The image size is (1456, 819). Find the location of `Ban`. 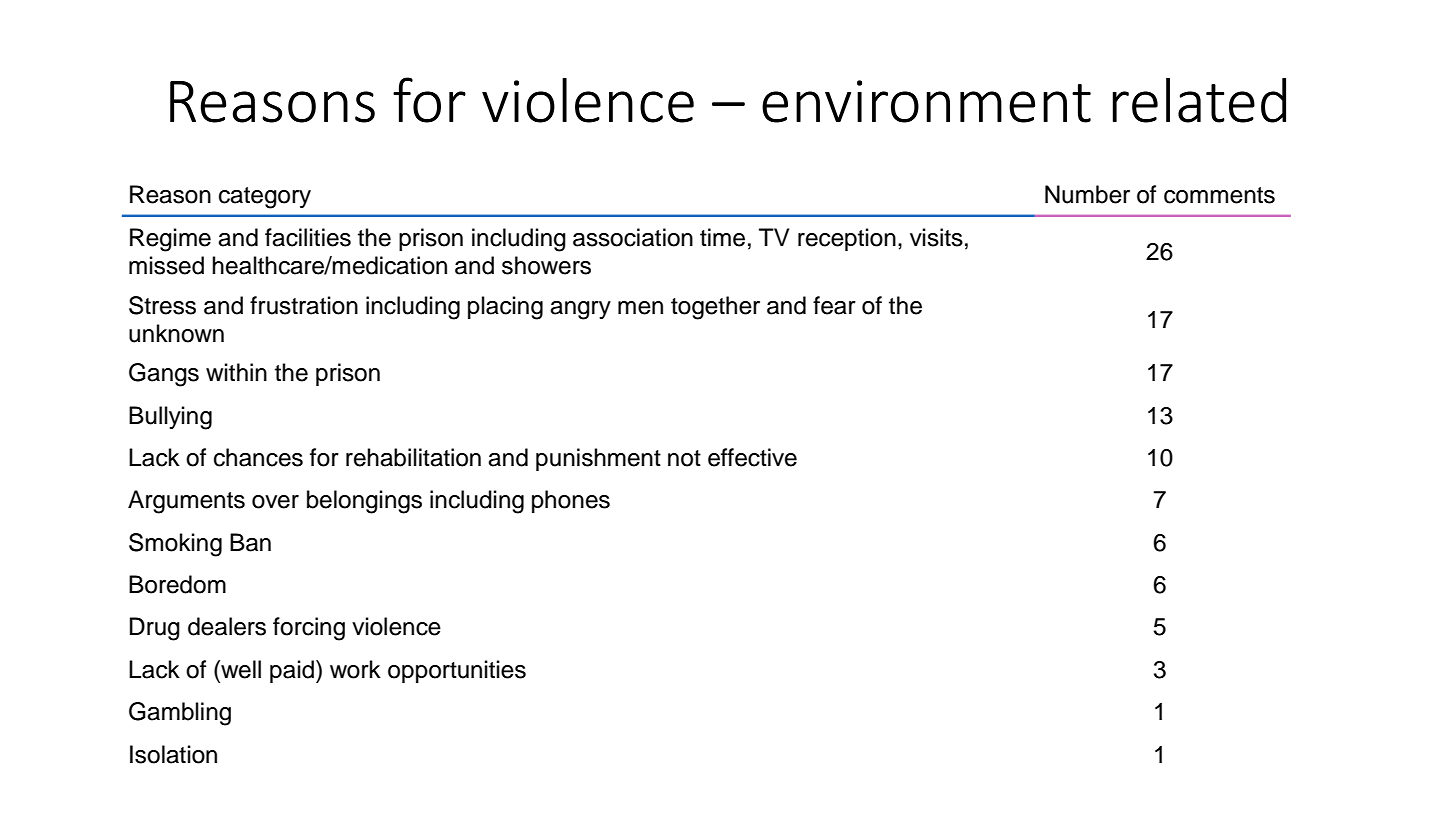

Ban is located at coordinates (250, 542).
